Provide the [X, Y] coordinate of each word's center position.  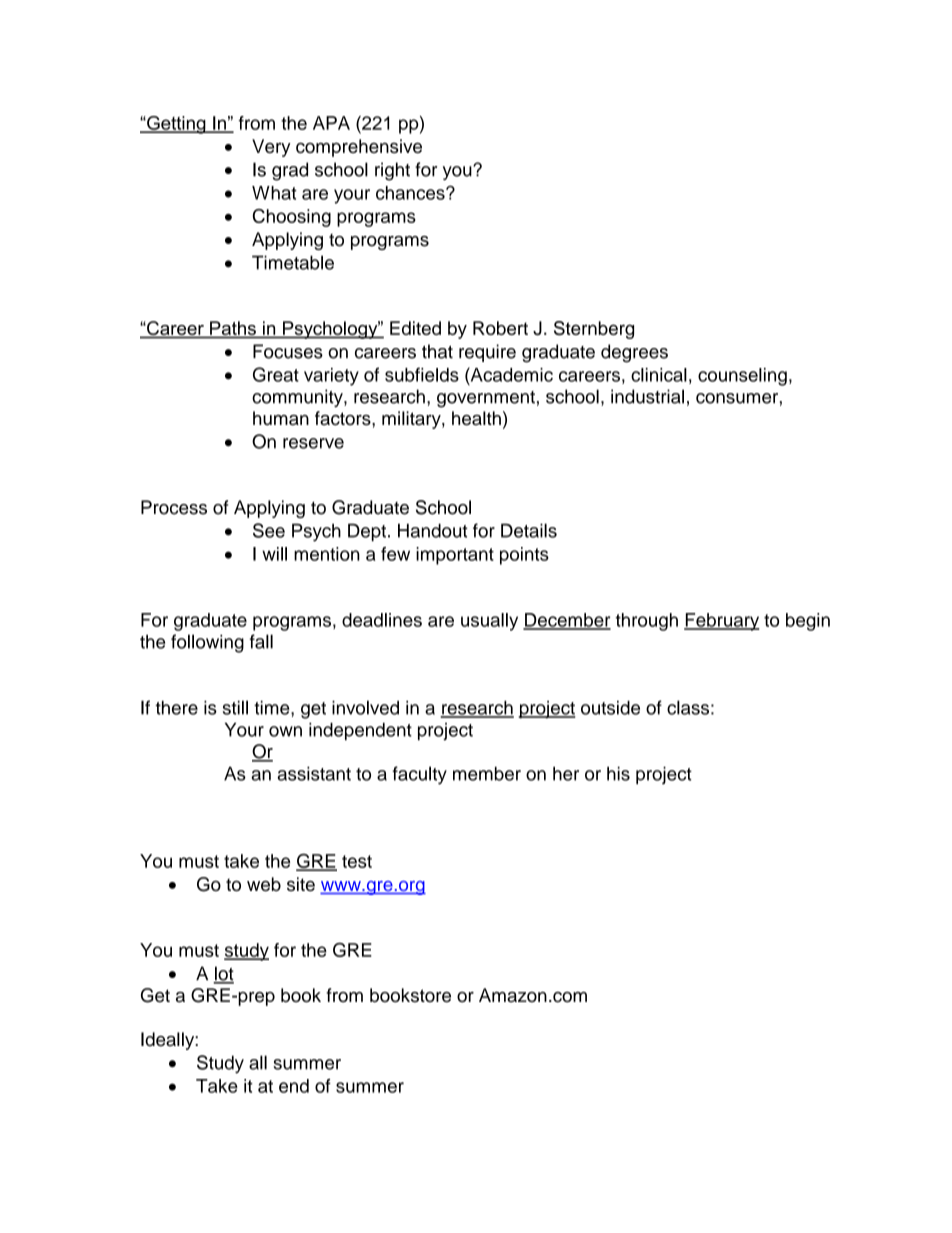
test [357, 861]
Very [271, 148]
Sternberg [594, 330]
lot [223, 974]
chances [411, 193]
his [618, 773]
